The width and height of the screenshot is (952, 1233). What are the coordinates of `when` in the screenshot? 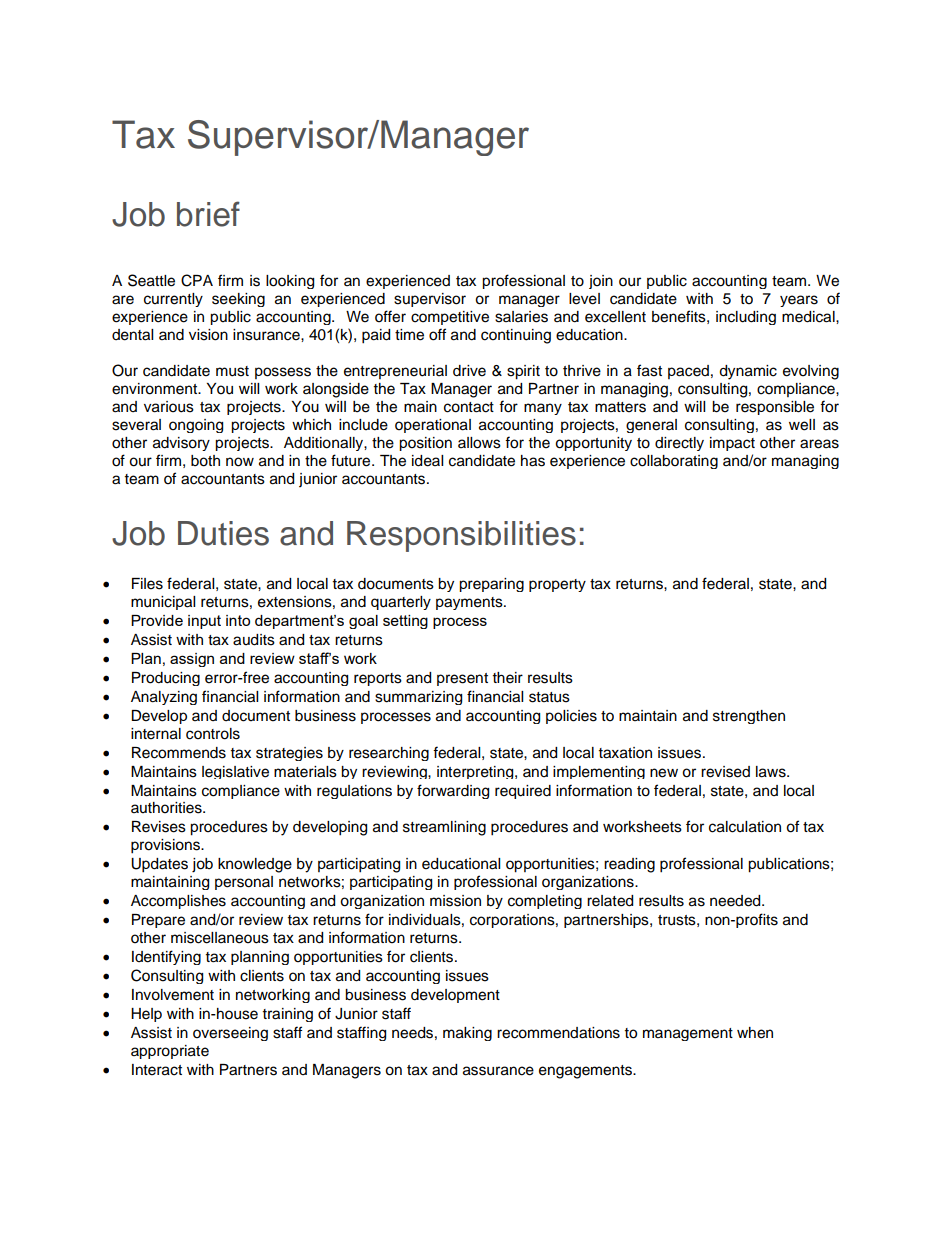 It's located at (755, 1033).
